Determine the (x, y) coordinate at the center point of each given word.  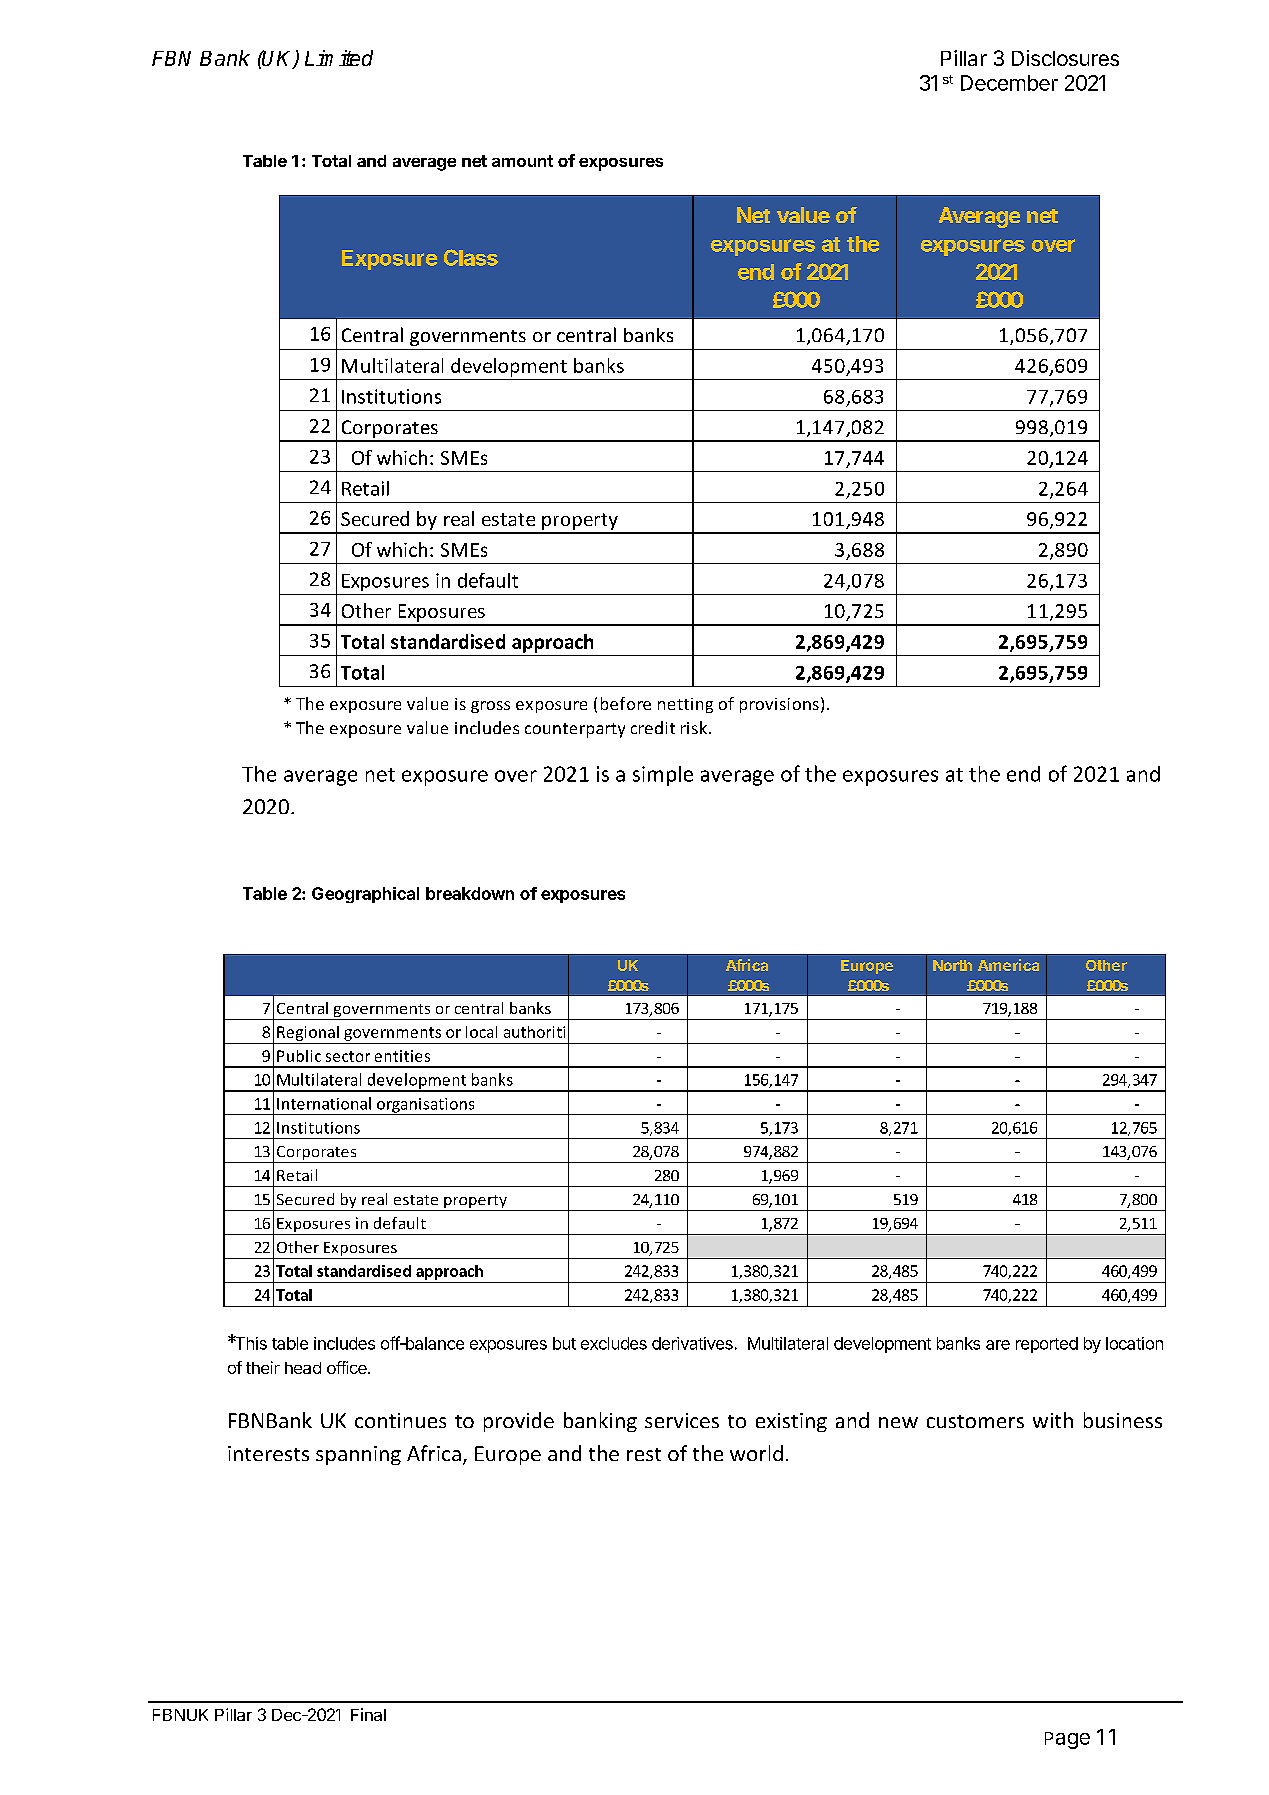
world (756, 1453)
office (348, 1367)
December (1009, 83)
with (1053, 1420)
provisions (779, 705)
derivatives (692, 1343)
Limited (339, 58)
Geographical (365, 895)
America (1008, 965)
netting (685, 705)
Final (368, 1714)
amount (522, 161)
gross (490, 707)
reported (1047, 1345)
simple (663, 776)
